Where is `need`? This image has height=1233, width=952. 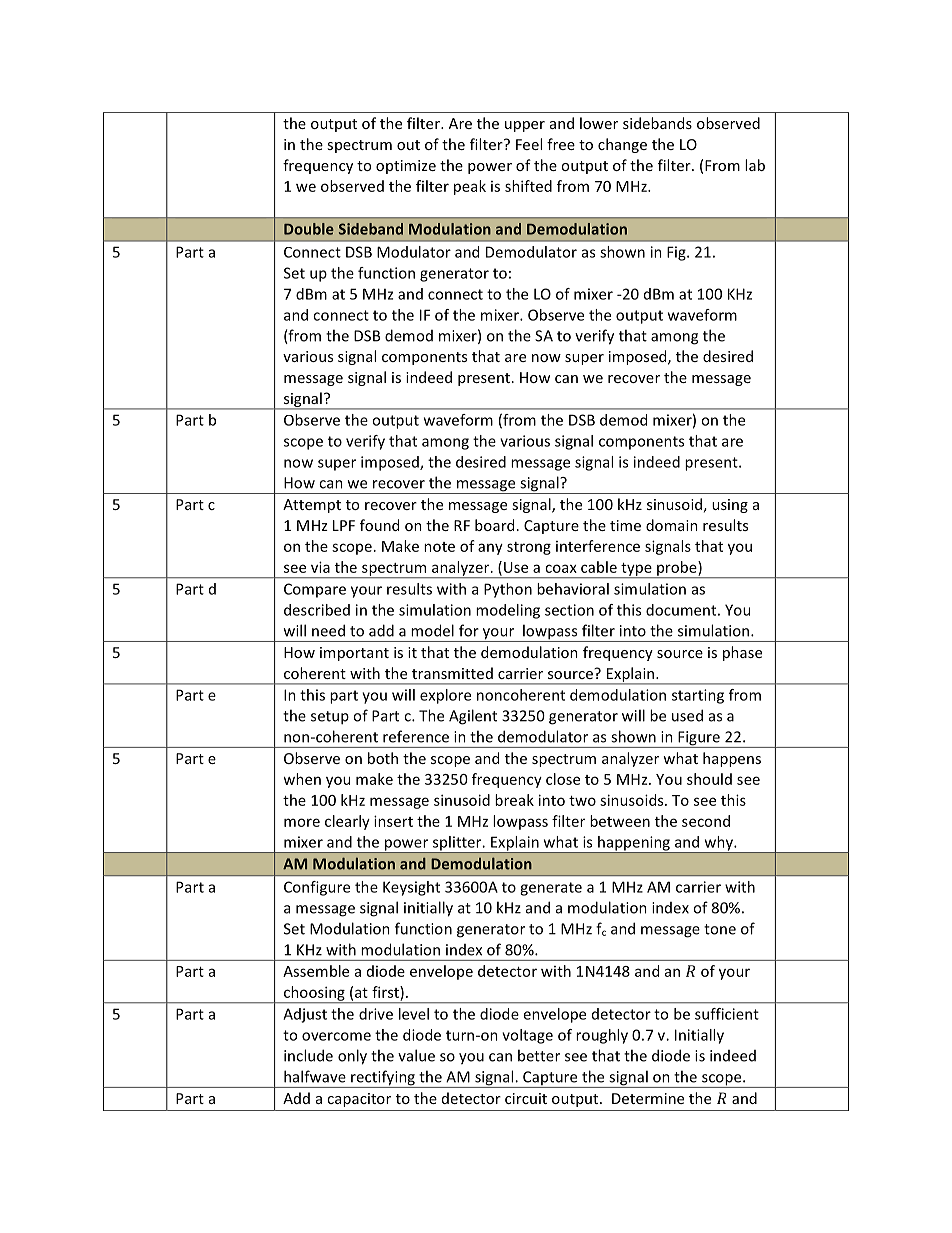 need is located at coordinates (328, 630).
